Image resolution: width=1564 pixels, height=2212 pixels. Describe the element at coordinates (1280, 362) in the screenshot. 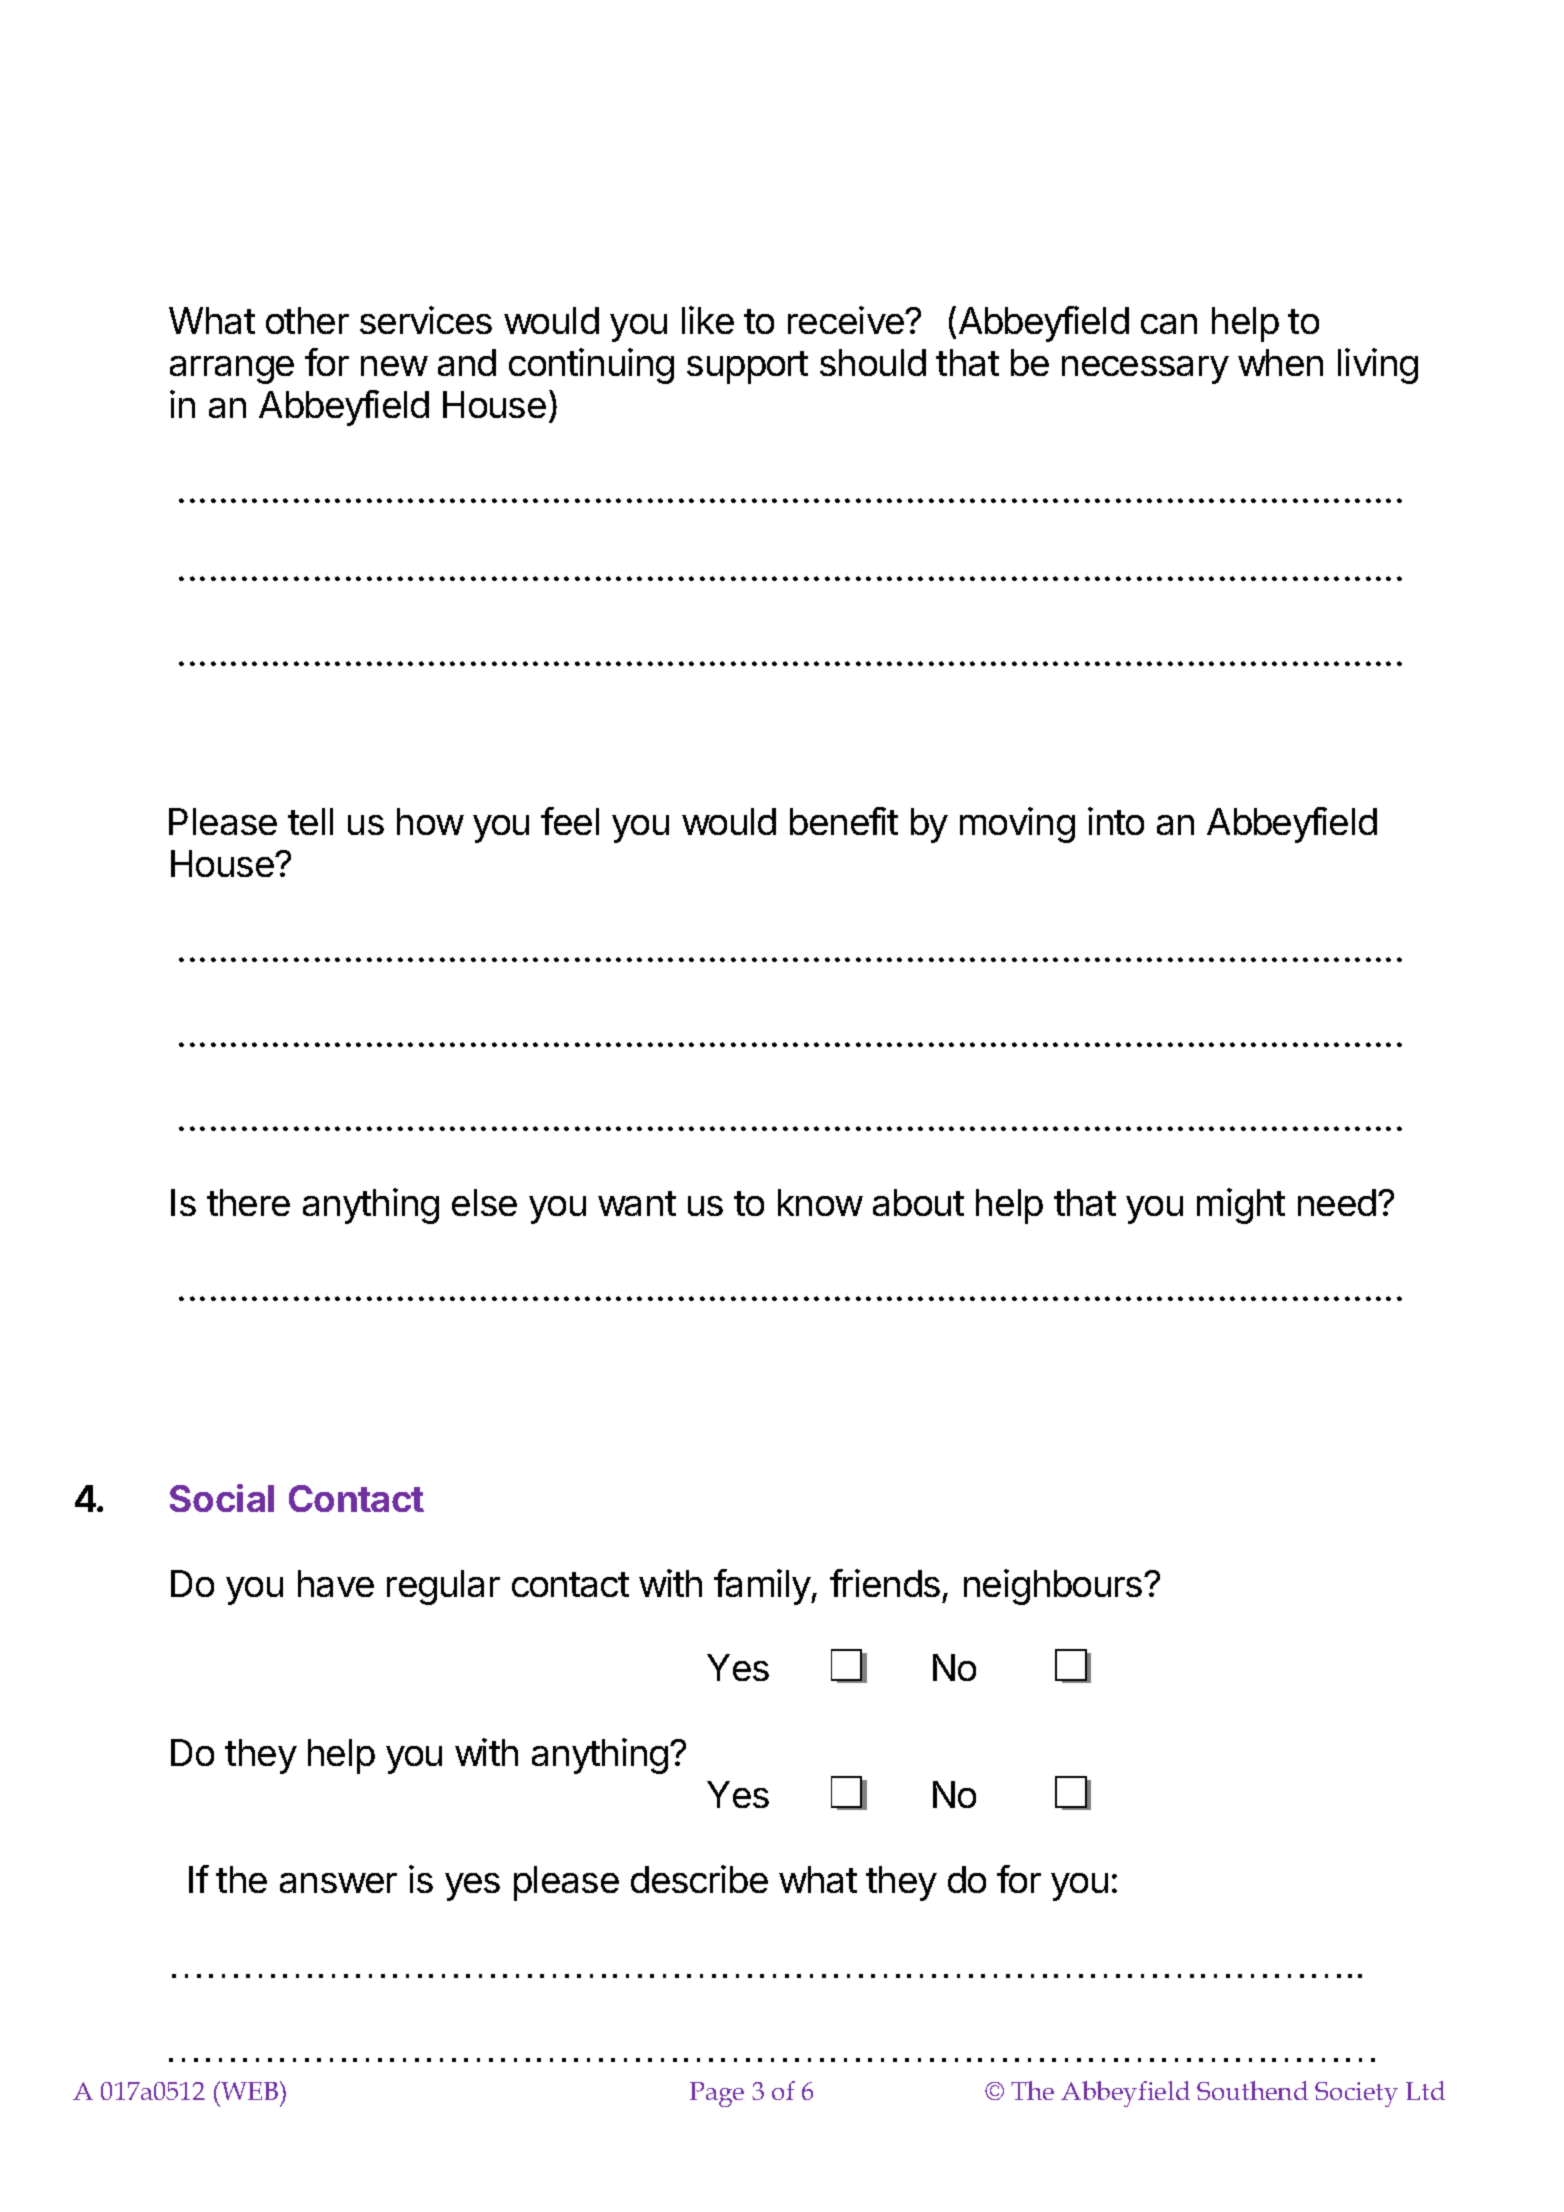

I see `when` at that location.
